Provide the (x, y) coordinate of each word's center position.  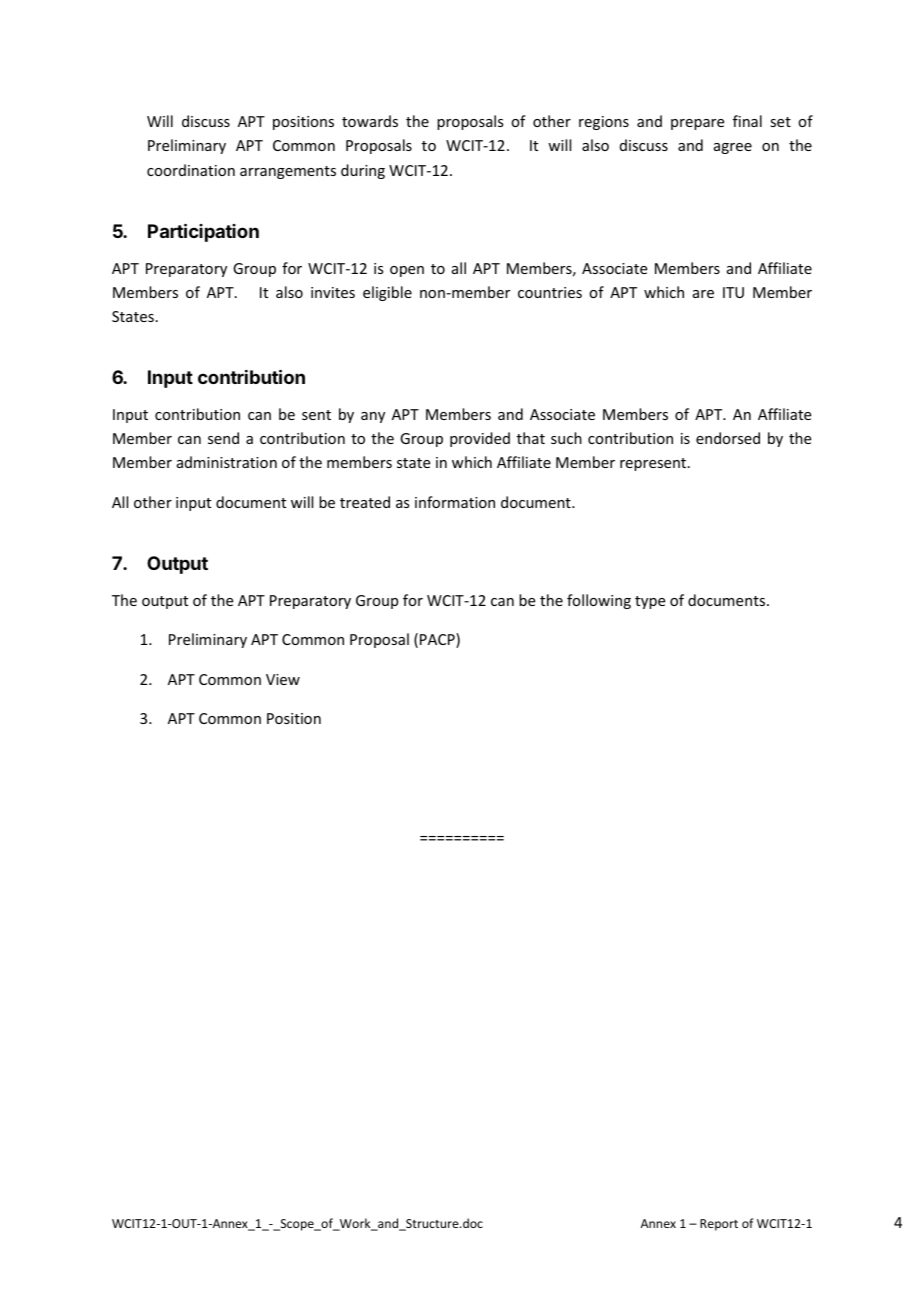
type (650, 602)
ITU (733, 292)
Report (719, 1225)
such (566, 438)
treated (365, 502)
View (283, 679)
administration (227, 462)
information (455, 502)
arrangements (288, 172)
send (223, 438)
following (599, 601)
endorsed (728, 438)
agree (733, 148)
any (373, 417)
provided (480, 439)
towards (370, 121)
